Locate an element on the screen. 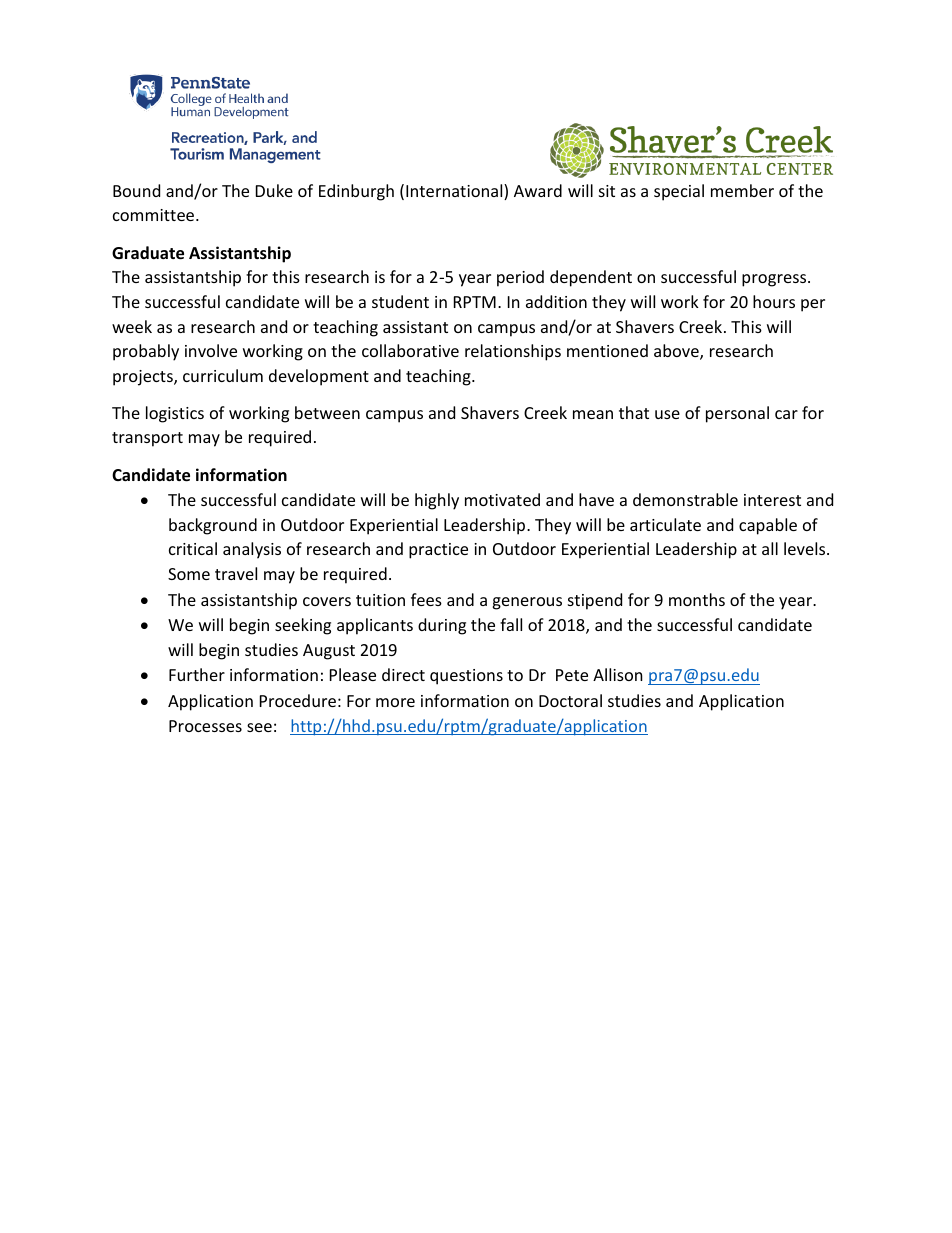 The image size is (952, 1233). capable is located at coordinates (768, 526).
